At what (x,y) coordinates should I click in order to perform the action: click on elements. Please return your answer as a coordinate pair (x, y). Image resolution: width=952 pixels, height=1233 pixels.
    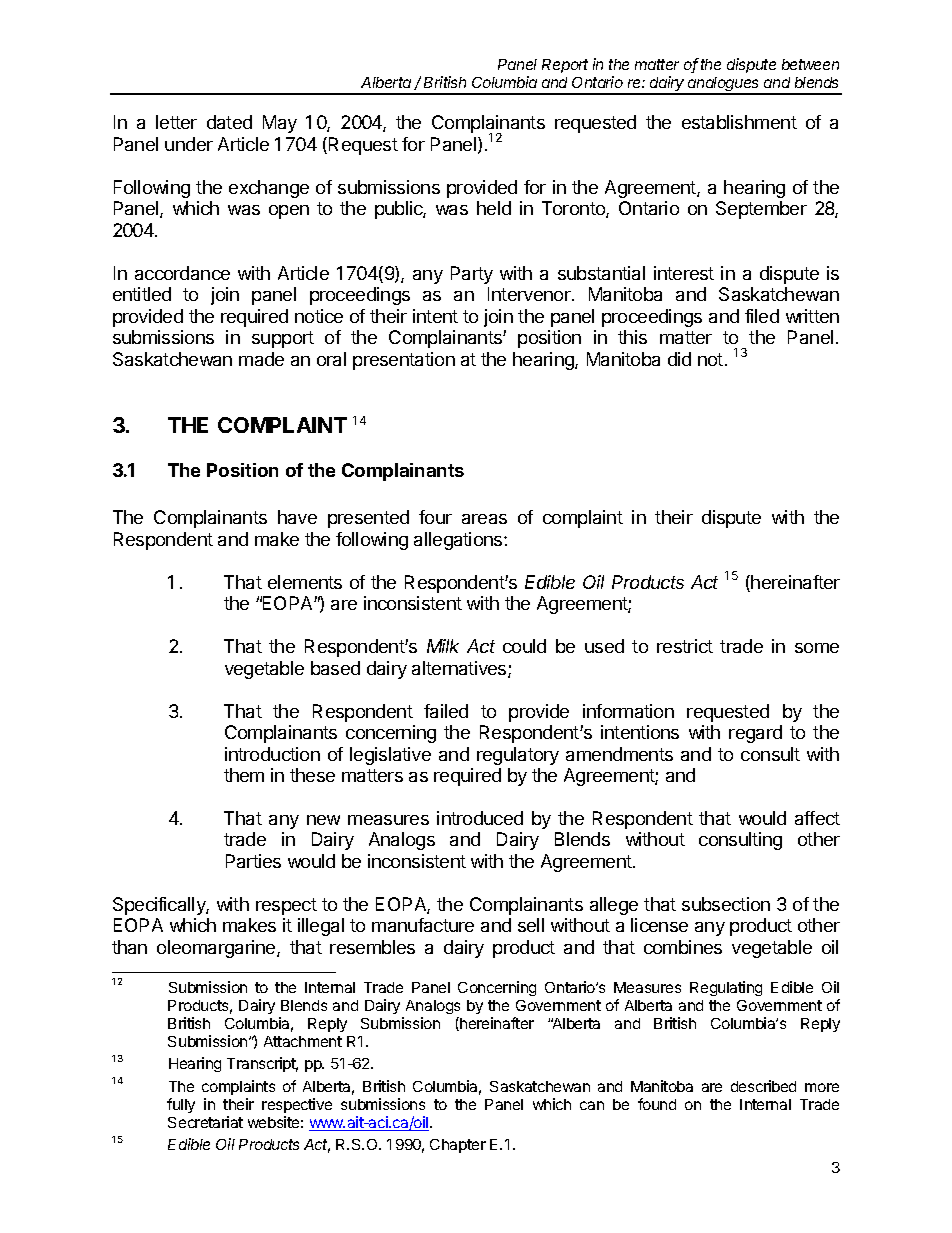
    Looking at the image, I should click on (305, 582).
